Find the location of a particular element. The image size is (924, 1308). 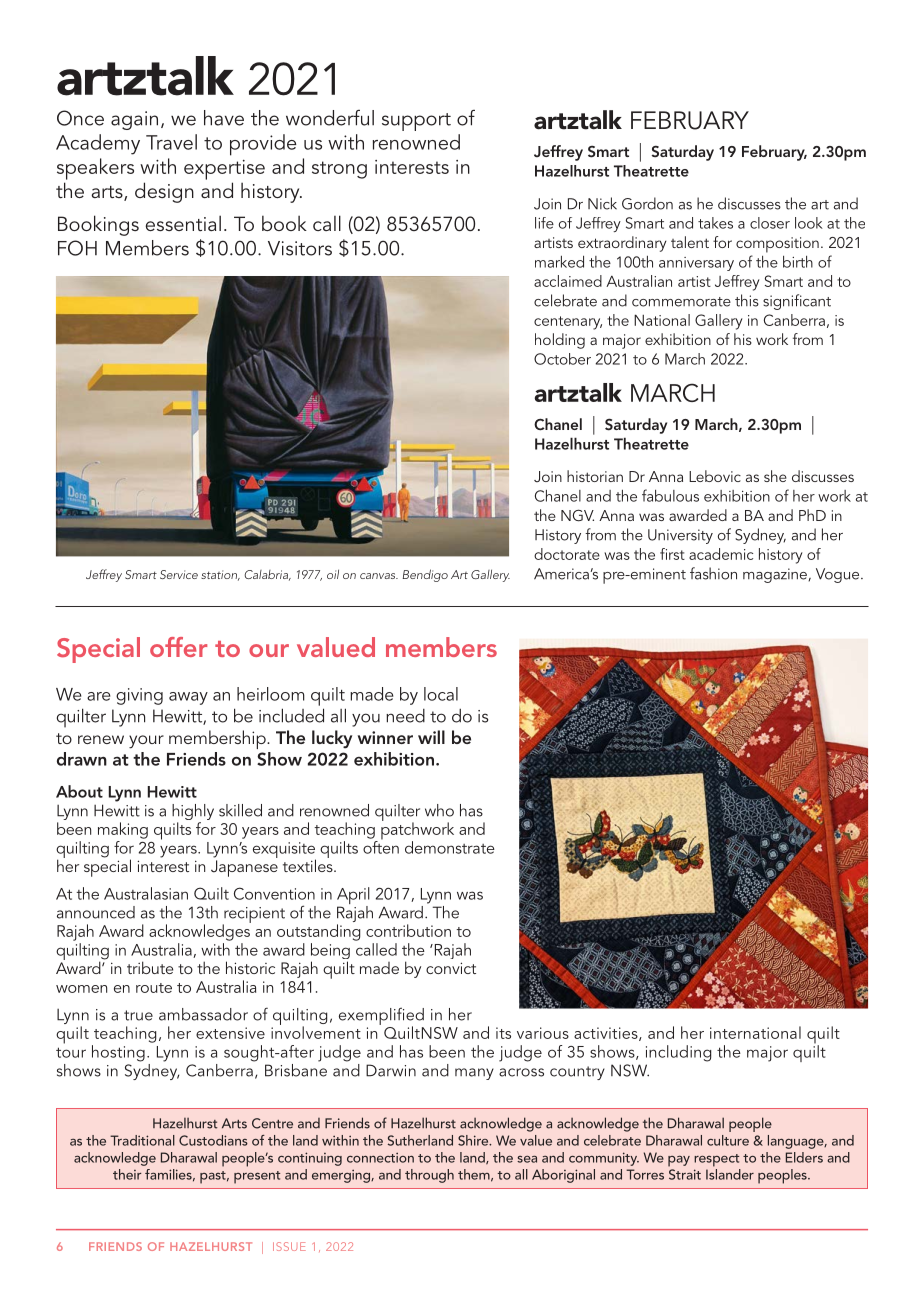

Travel is located at coordinates (171, 142).
